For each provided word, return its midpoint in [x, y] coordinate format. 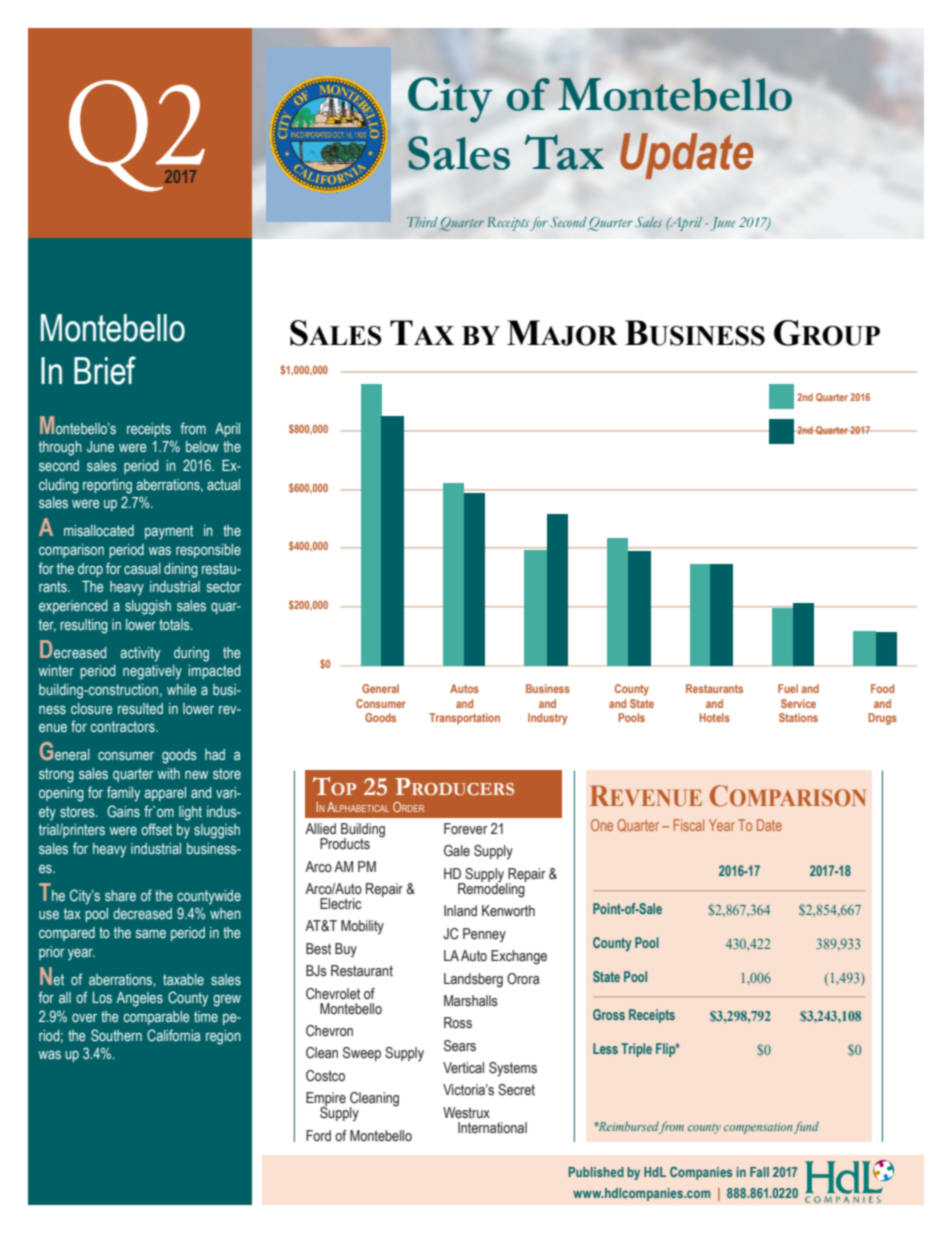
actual [223, 484]
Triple [636, 1050]
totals [175, 624]
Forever [466, 829]
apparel [165, 794]
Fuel [788, 688]
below [202, 446]
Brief [105, 370]
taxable [183, 979]
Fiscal [689, 825]
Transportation [464, 719]
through [60, 448]
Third [422, 222]
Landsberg [473, 980]
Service [798, 703]
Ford [318, 1135]
